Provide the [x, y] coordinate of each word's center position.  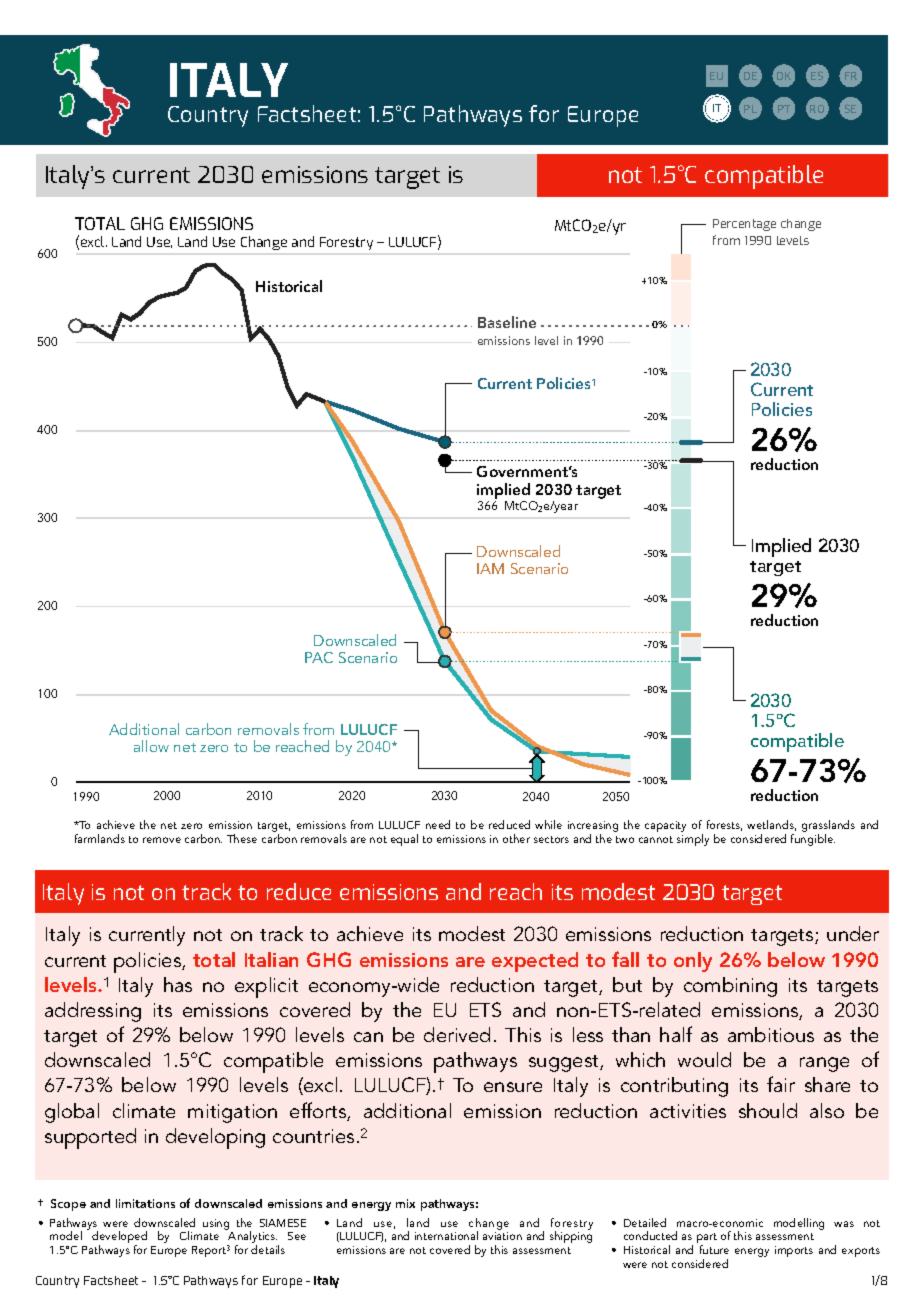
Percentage [744, 225]
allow [151, 746]
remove [162, 840]
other [516, 838]
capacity [665, 826]
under [853, 933]
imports [794, 1251]
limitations [145, 1203]
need [438, 824]
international [446, 1235]
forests [724, 825]
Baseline [507, 322]
